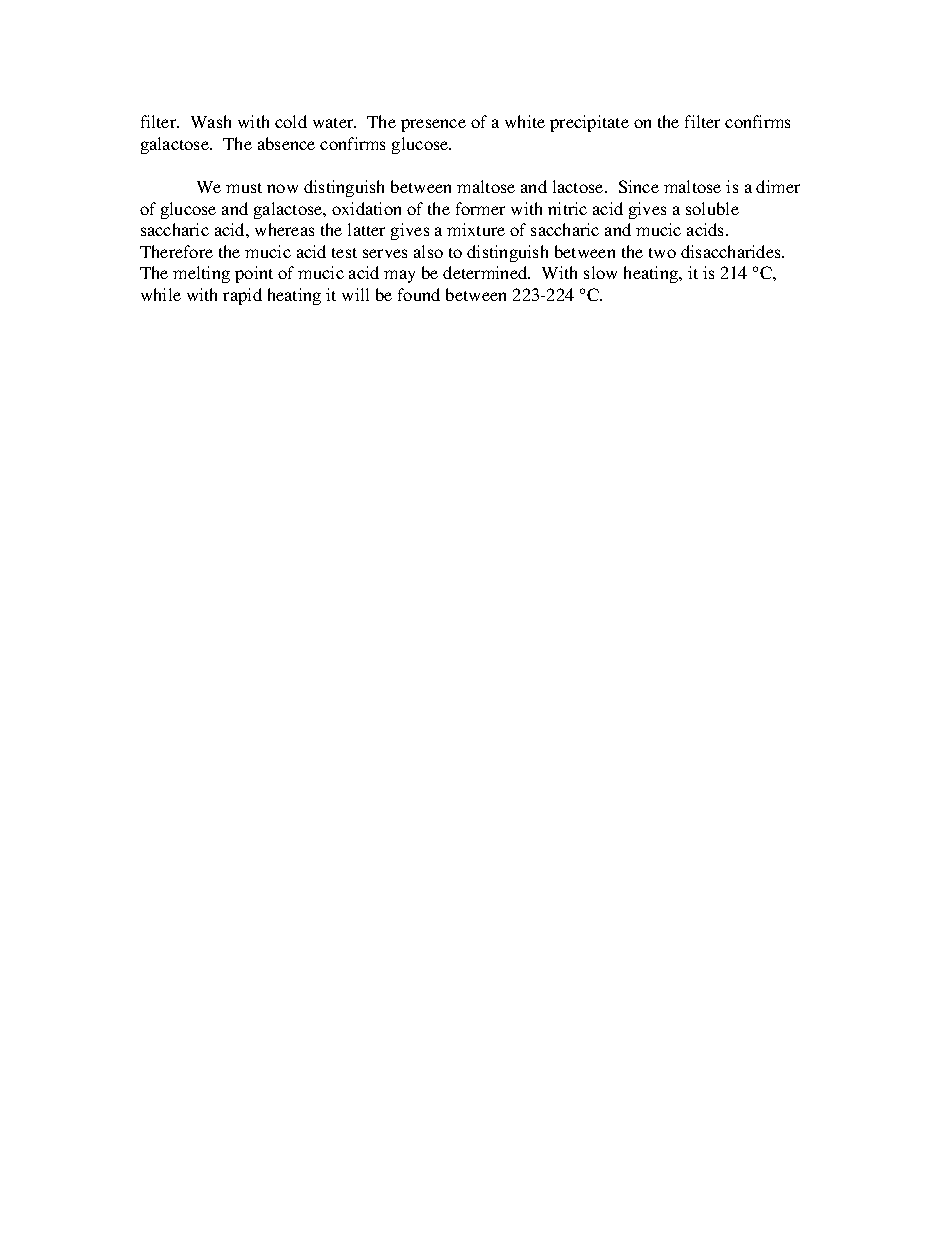 The width and height of the page is (952, 1233). What do you see at coordinates (244, 188) in the page?
I see `must` at bounding box center [244, 188].
